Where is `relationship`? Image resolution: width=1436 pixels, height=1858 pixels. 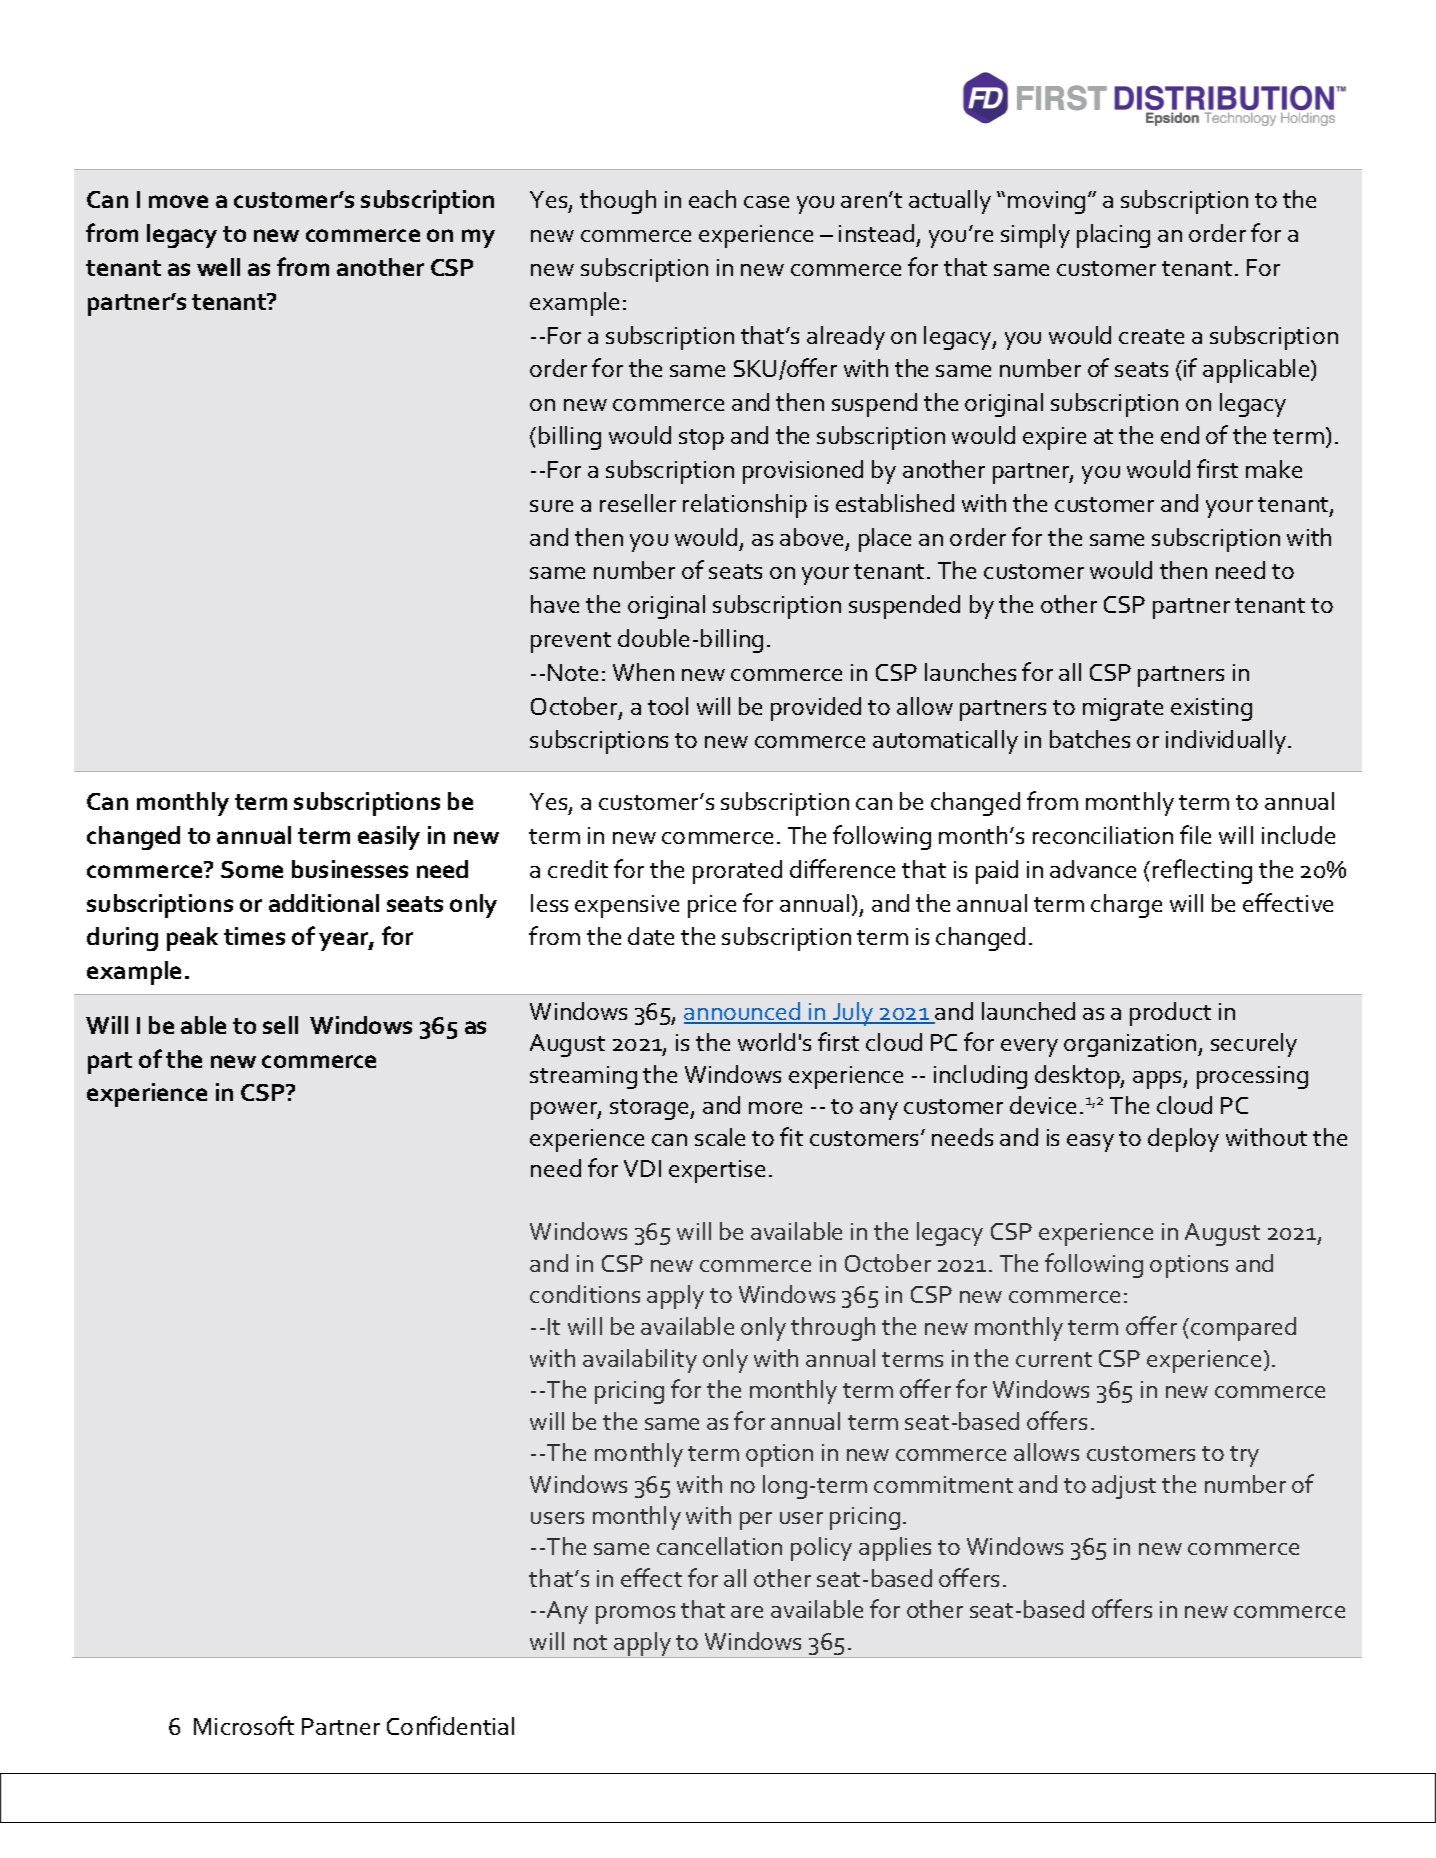 relationship is located at coordinates (745, 506).
